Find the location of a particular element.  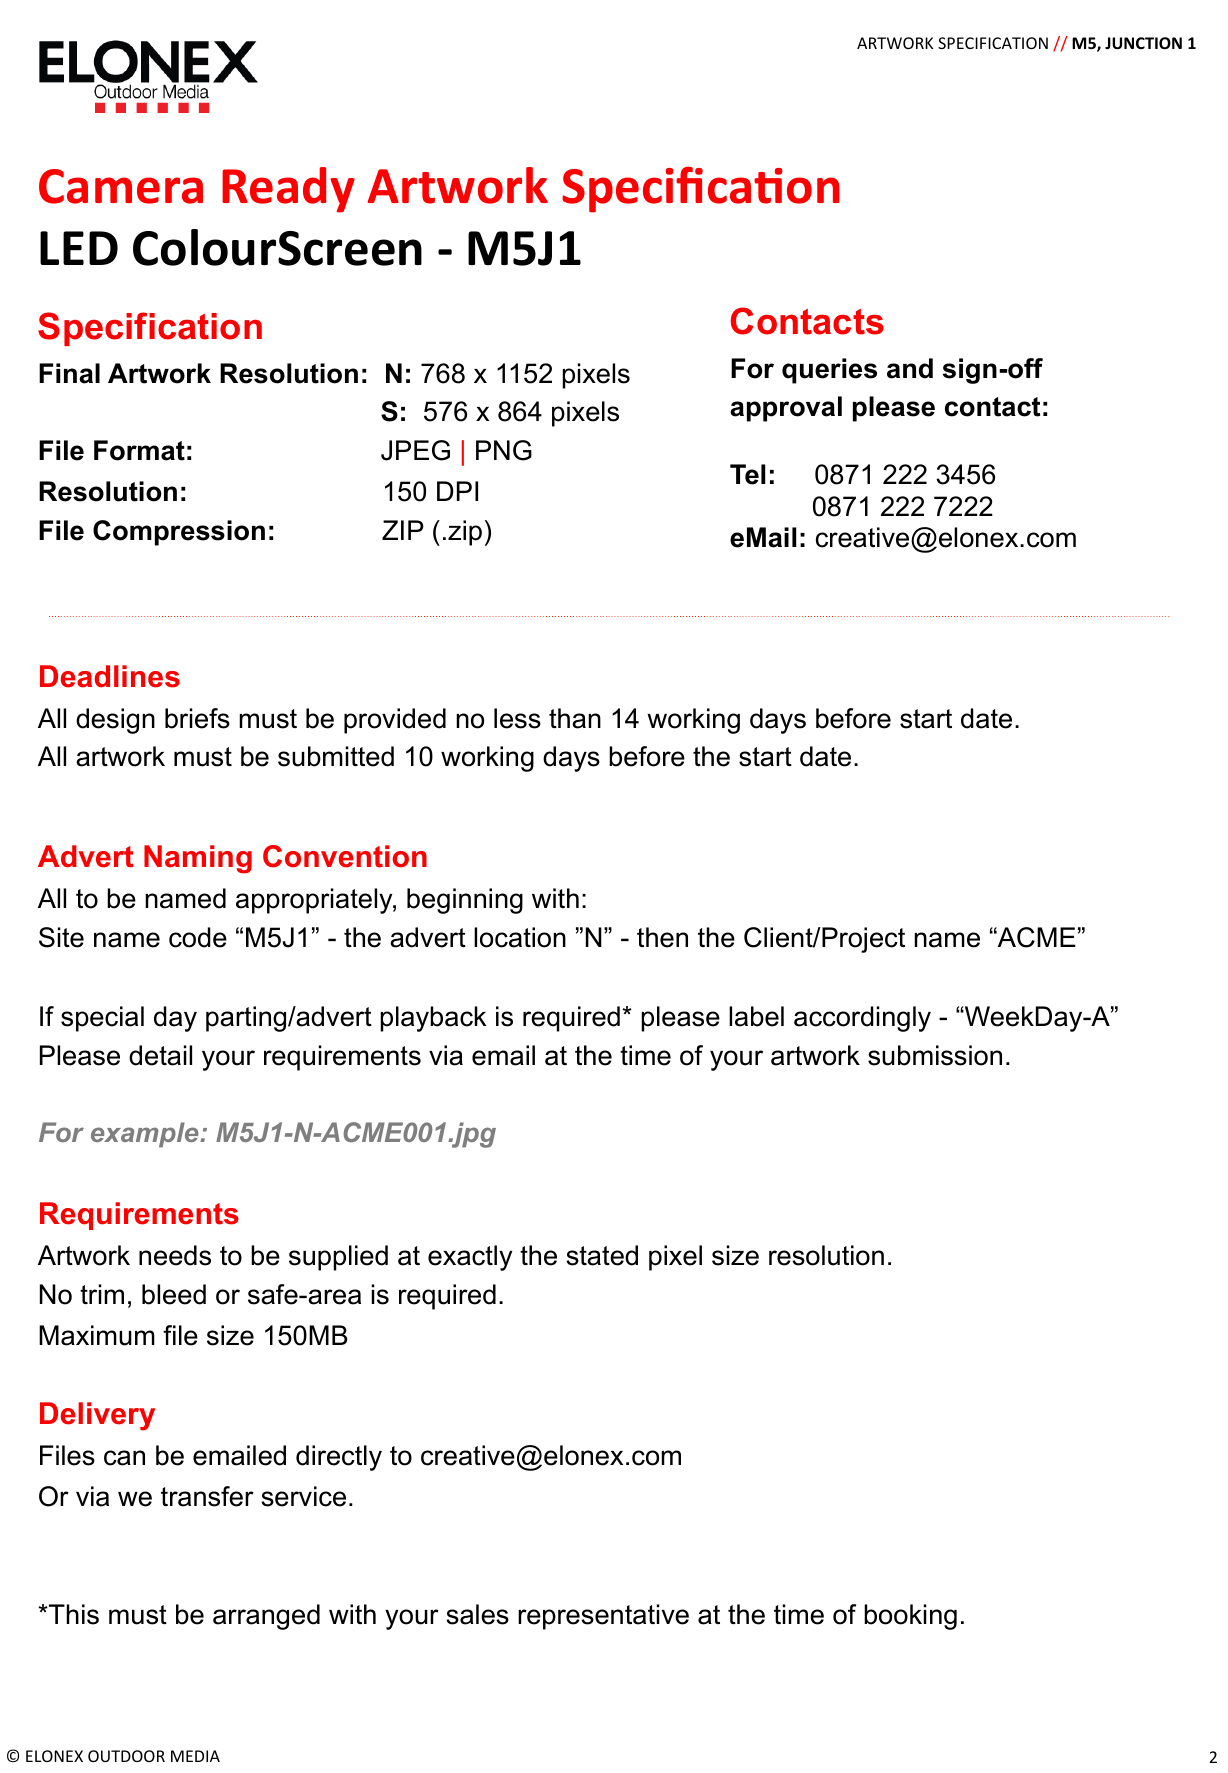

example is located at coordinates (146, 1135).
